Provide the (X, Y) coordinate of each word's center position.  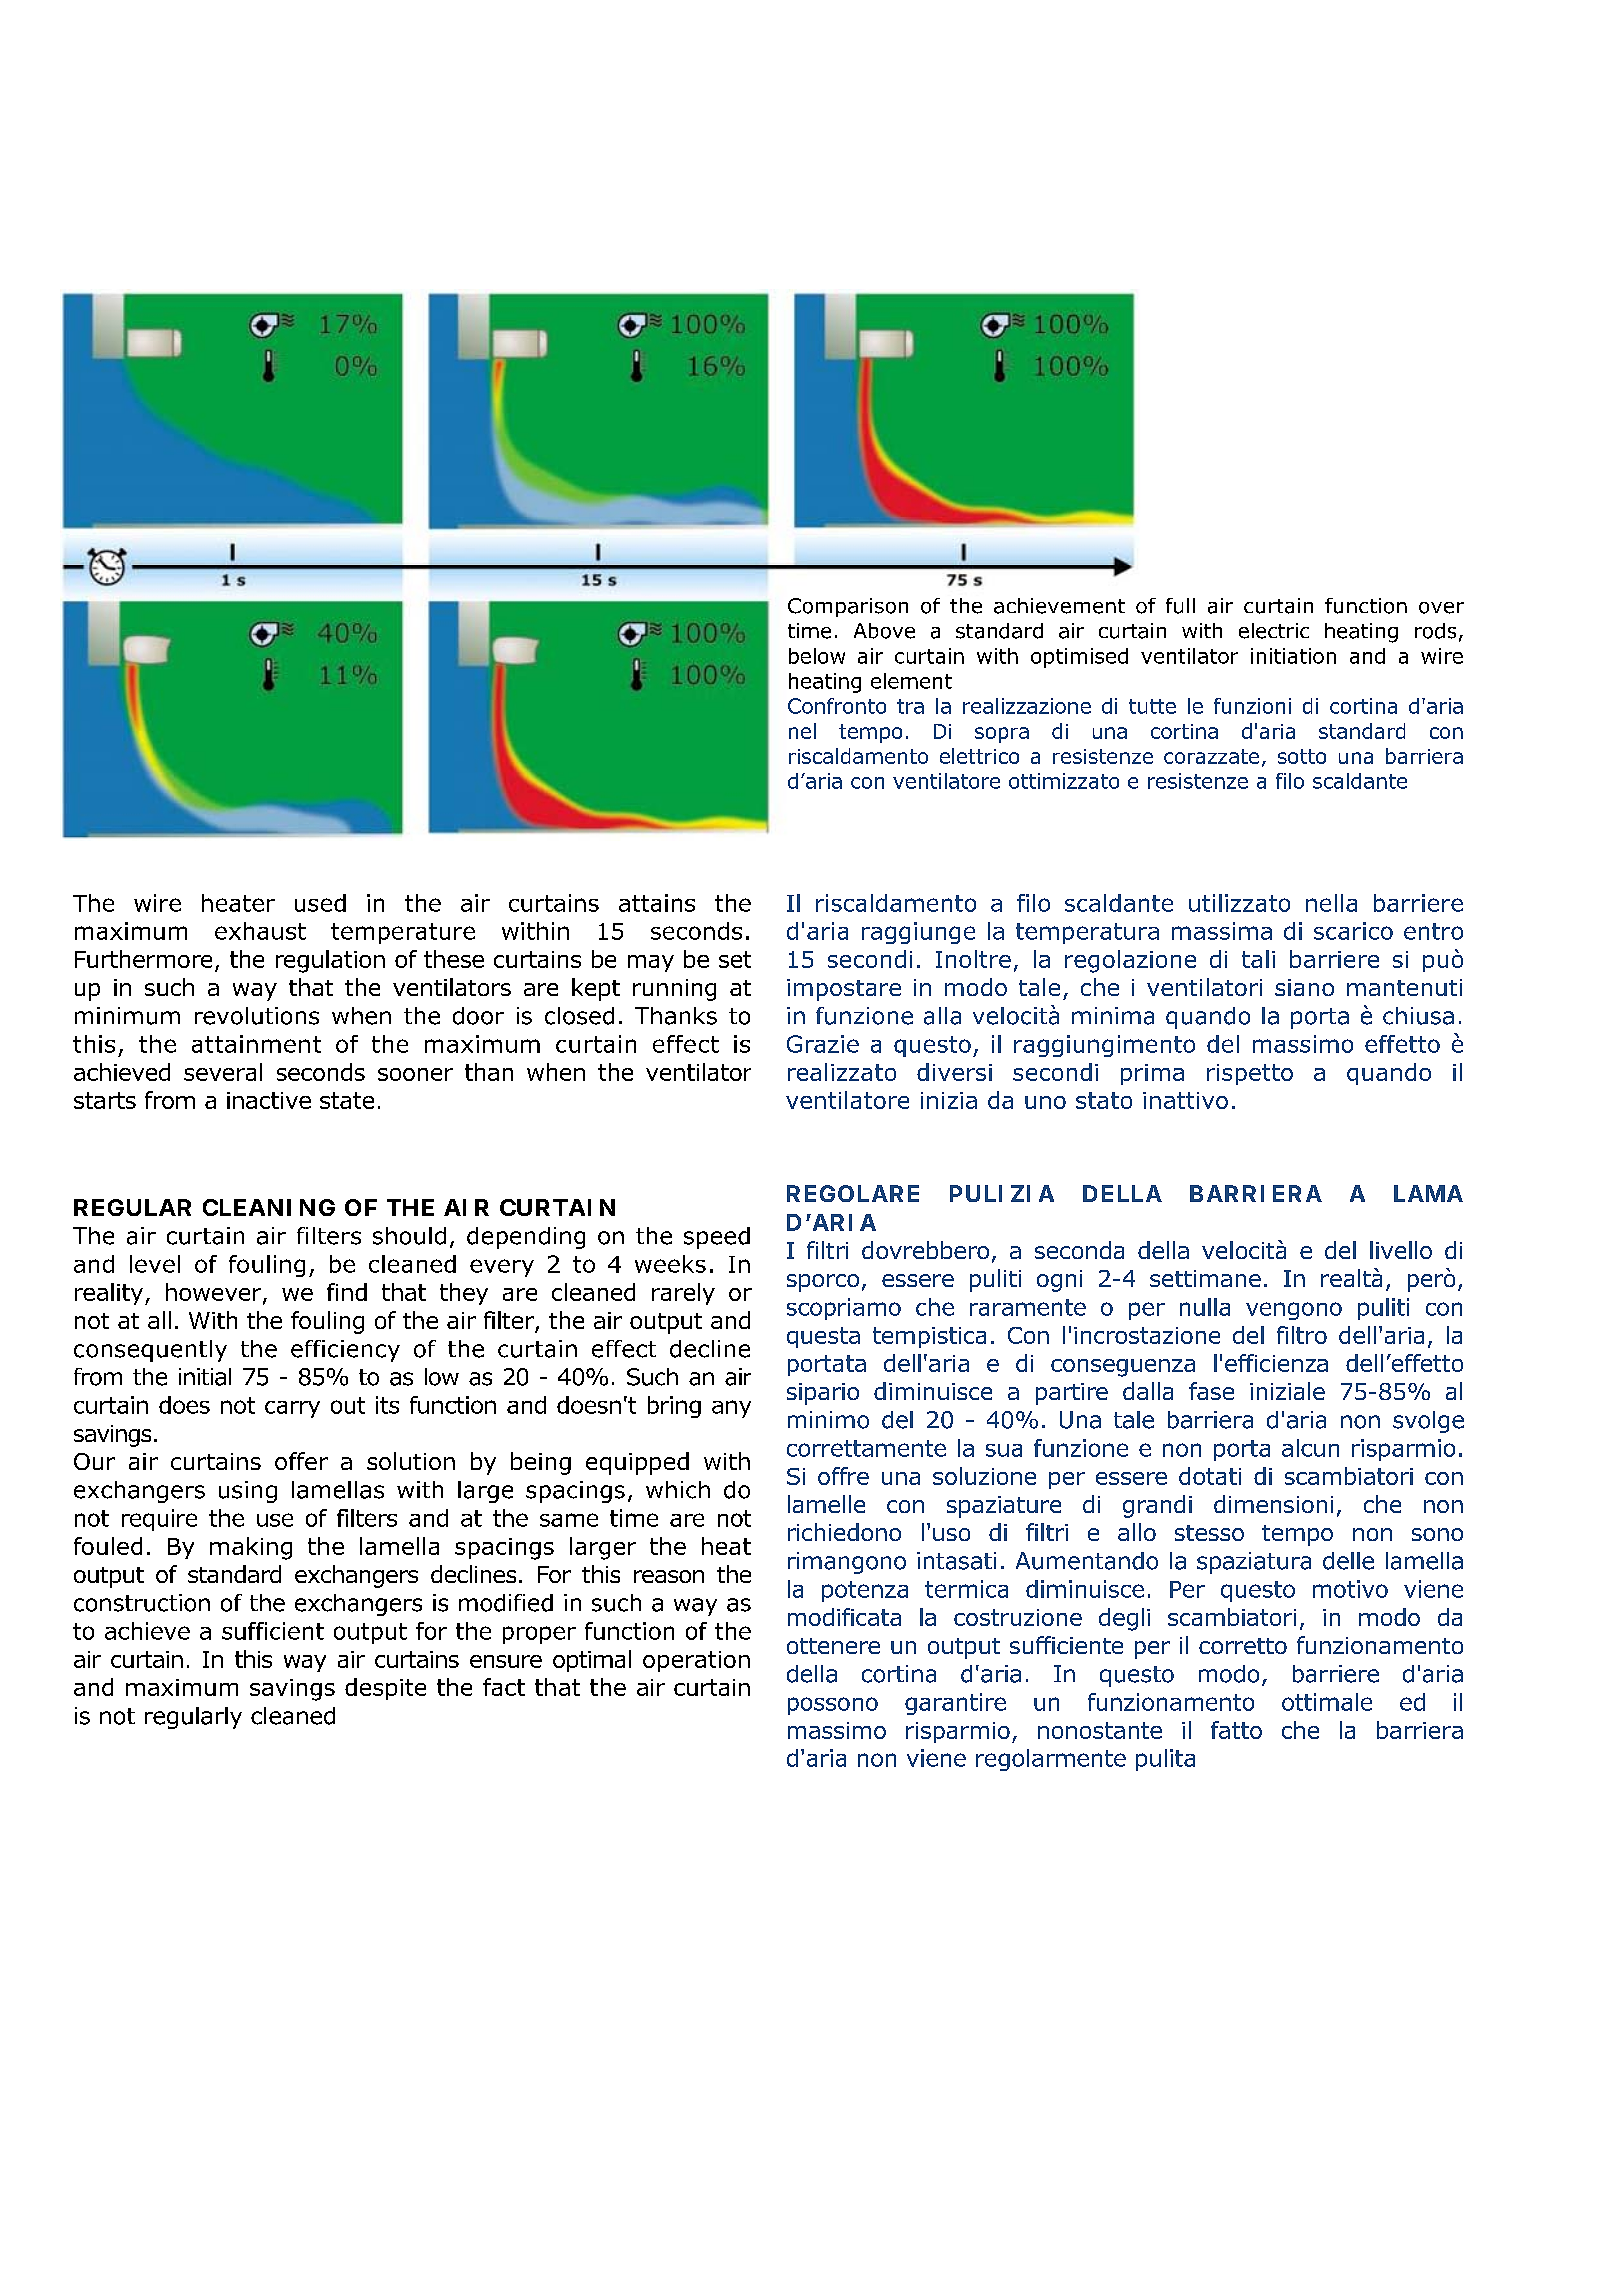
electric (1274, 631)
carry (292, 1409)
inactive (269, 1100)
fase (1211, 1391)
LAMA (1428, 1193)
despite (385, 1689)
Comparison (848, 607)
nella (1331, 903)
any (731, 1409)
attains (657, 903)
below (817, 656)
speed (717, 1238)
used (320, 903)
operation (696, 1661)
